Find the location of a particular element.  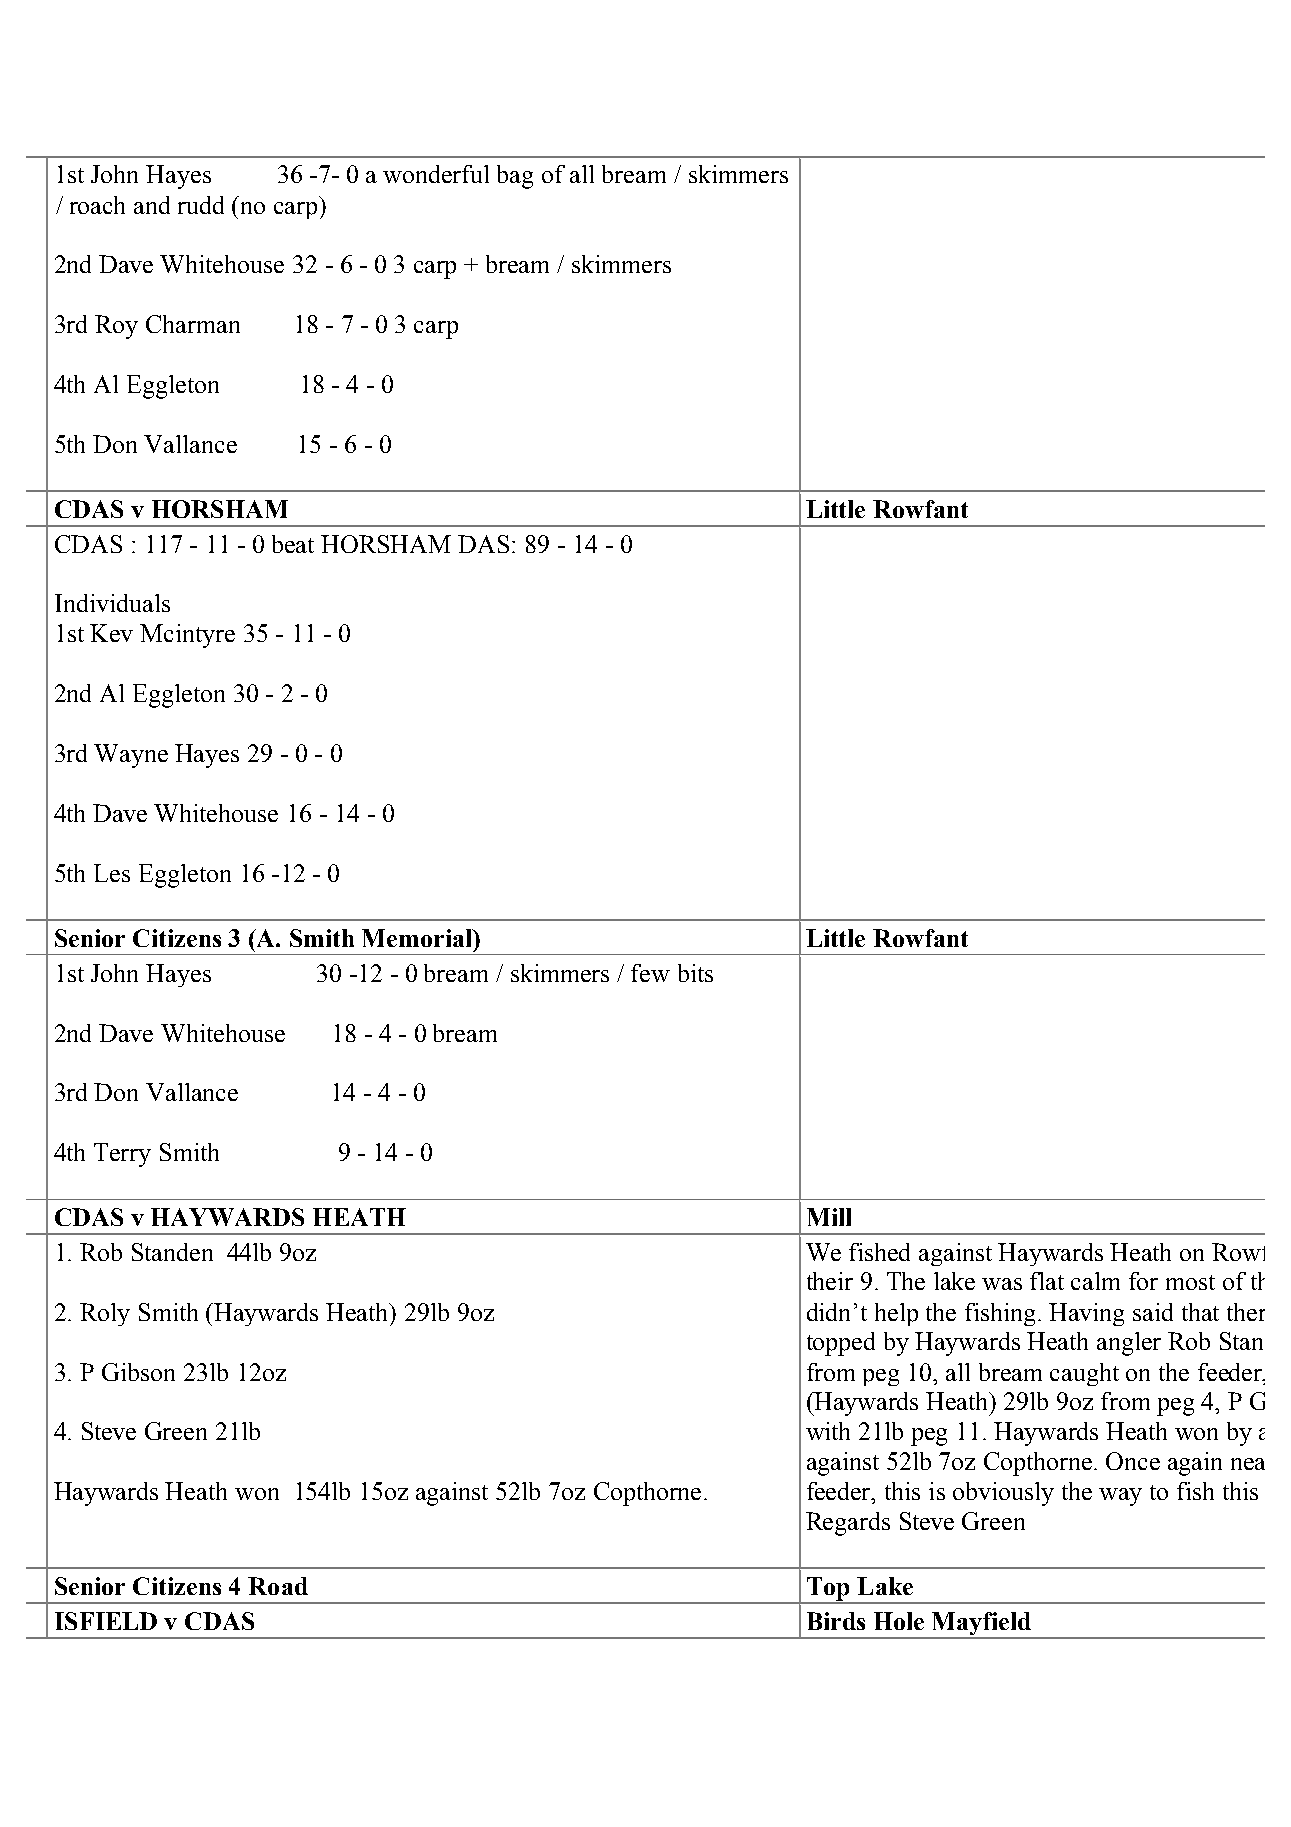

Road is located at coordinates (278, 1586).
